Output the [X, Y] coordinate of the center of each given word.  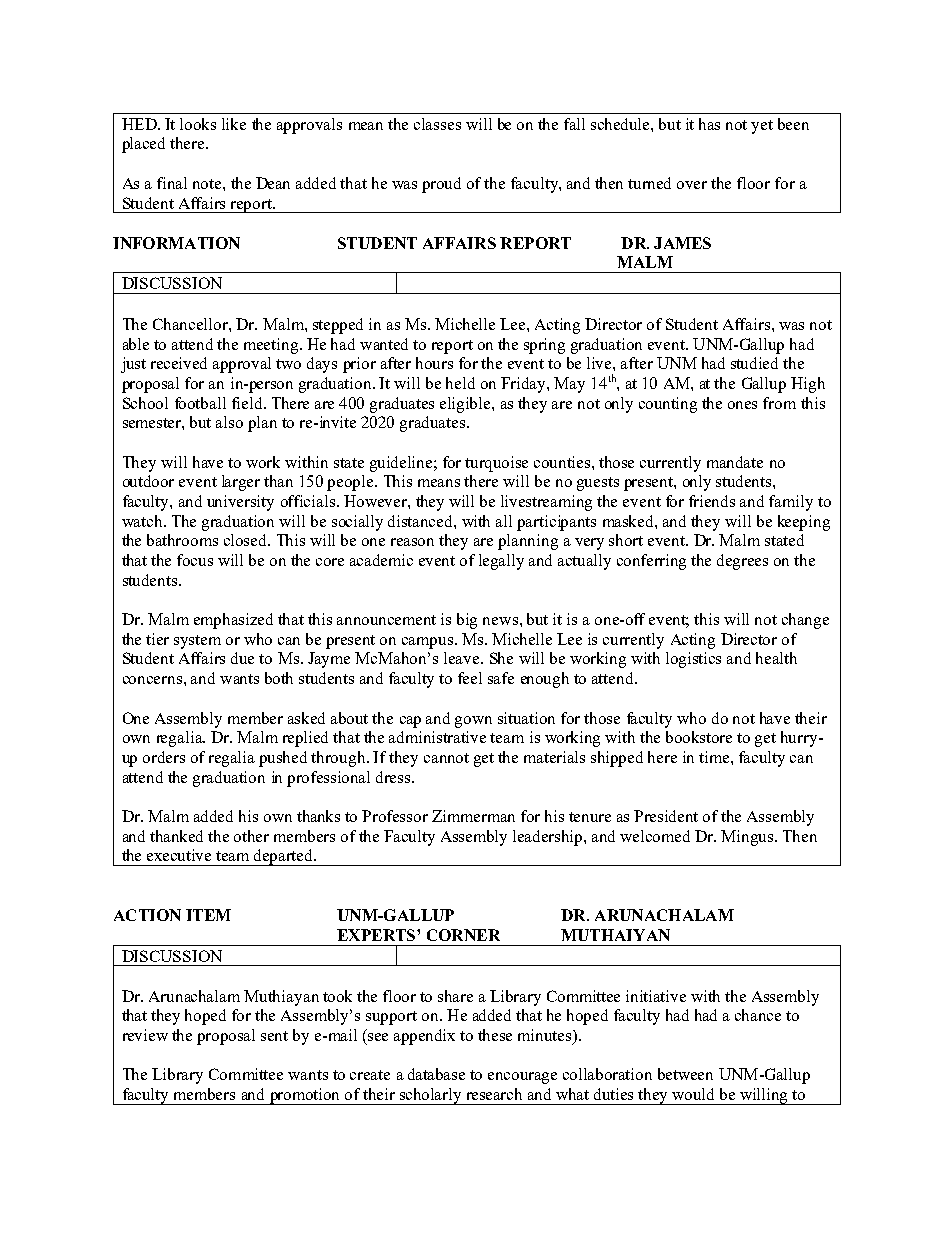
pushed [283, 759]
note [208, 184]
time [715, 757]
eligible [466, 405]
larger [241, 483]
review [145, 1035]
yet [762, 127]
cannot [446, 758]
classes [437, 124]
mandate [735, 462]
